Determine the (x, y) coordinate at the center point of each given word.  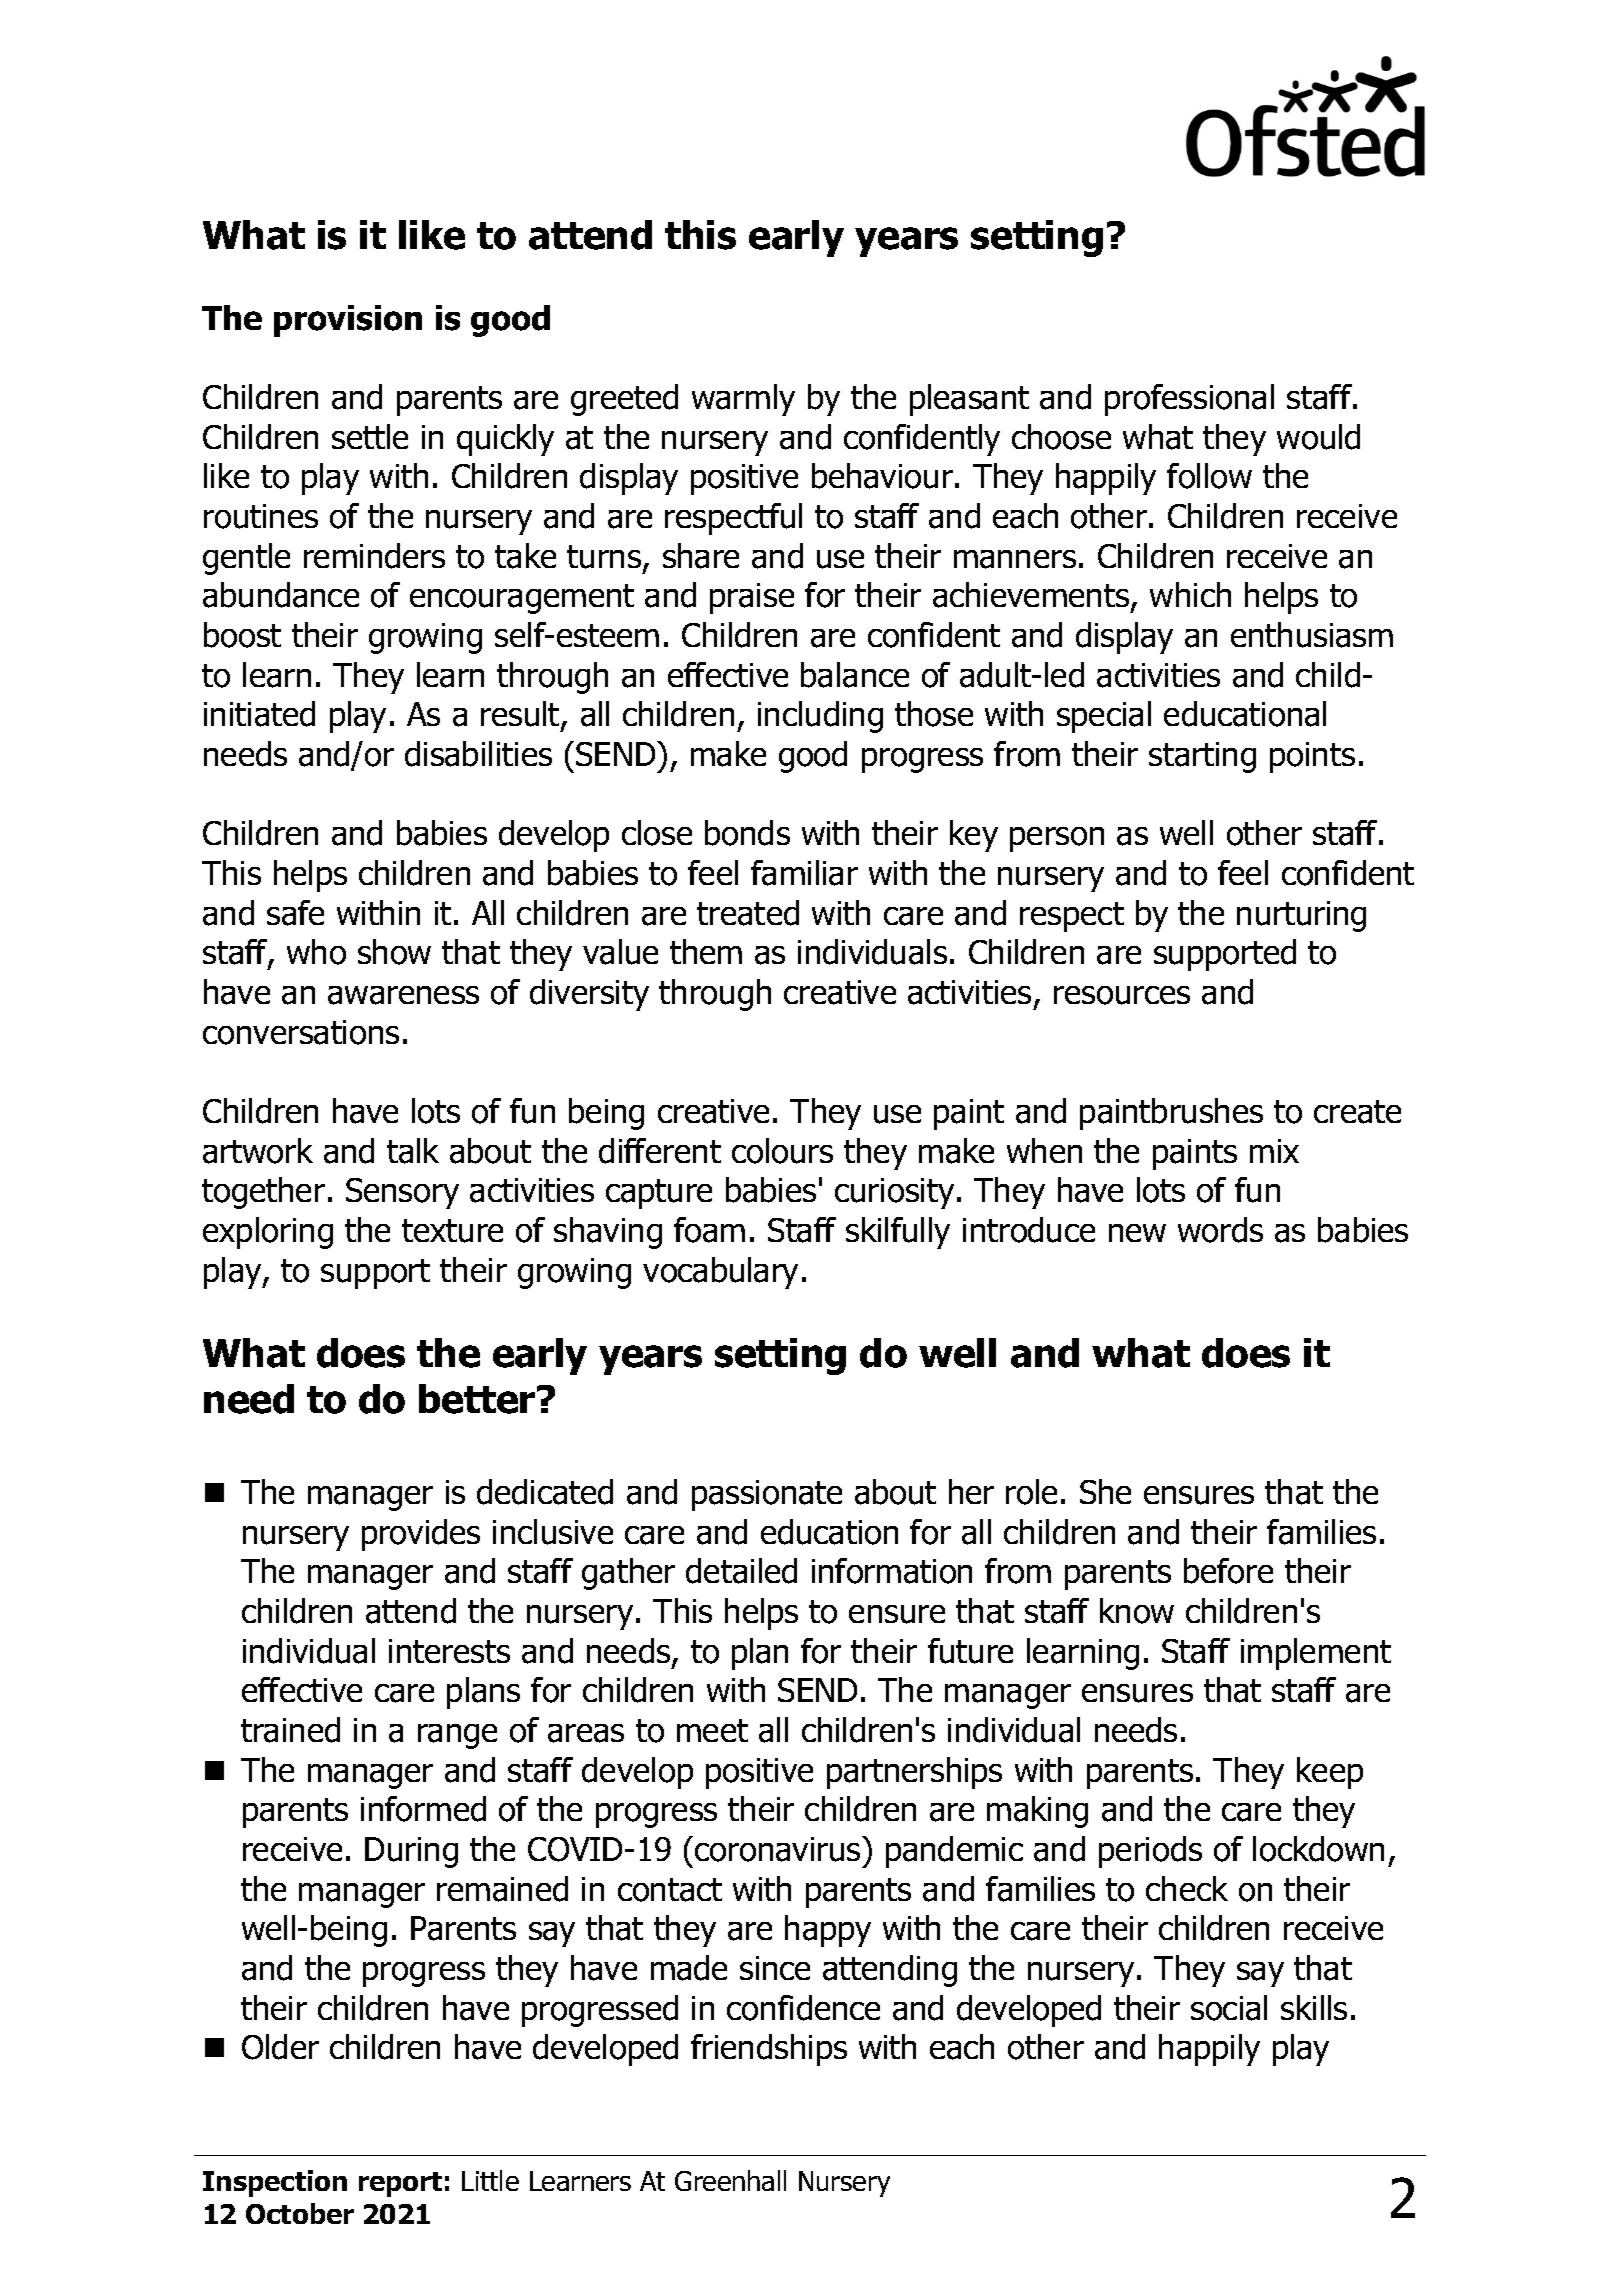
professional (1189, 400)
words (1220, 1230)
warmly (743, 400)
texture (452, 1231)
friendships (769, 2050)
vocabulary (720, 1273)
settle (370, 436)
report (400, 2184)
